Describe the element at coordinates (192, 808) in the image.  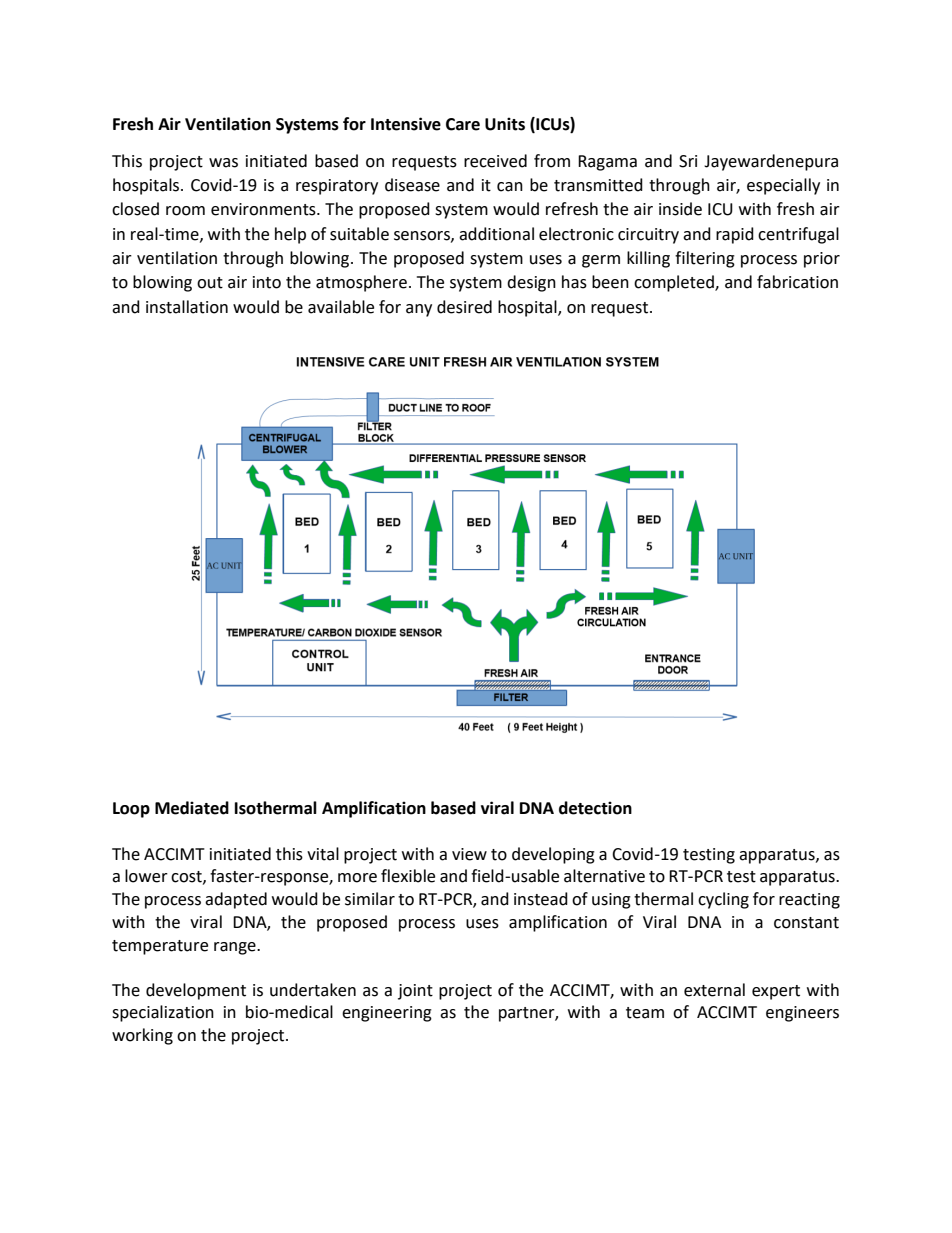
I see `Mediated` at that location.
